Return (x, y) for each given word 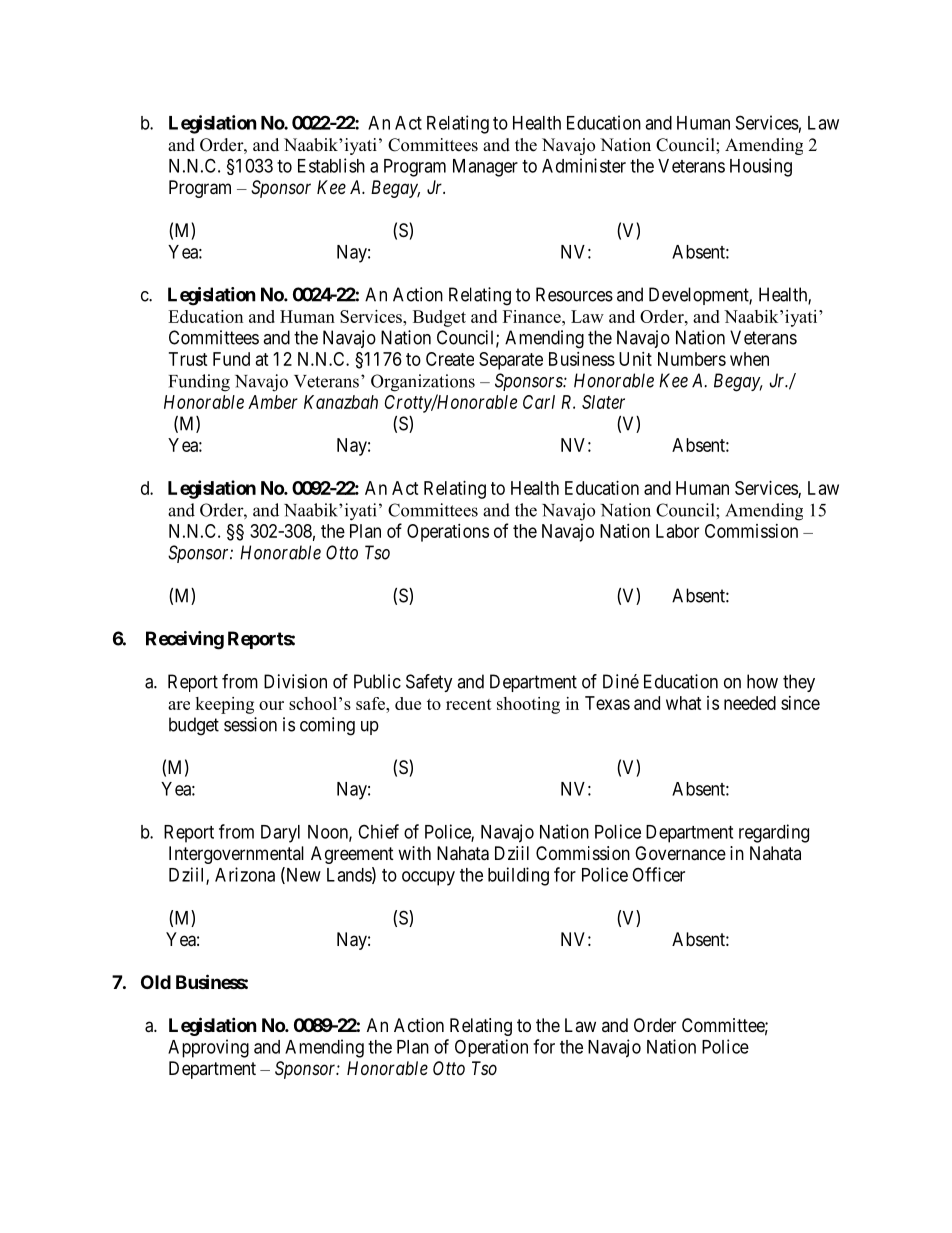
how (762, 681)
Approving (208, 1048)
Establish (331, 165)
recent (469, 704)
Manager (485, 168)
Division (295, 681)
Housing (761, 167)
